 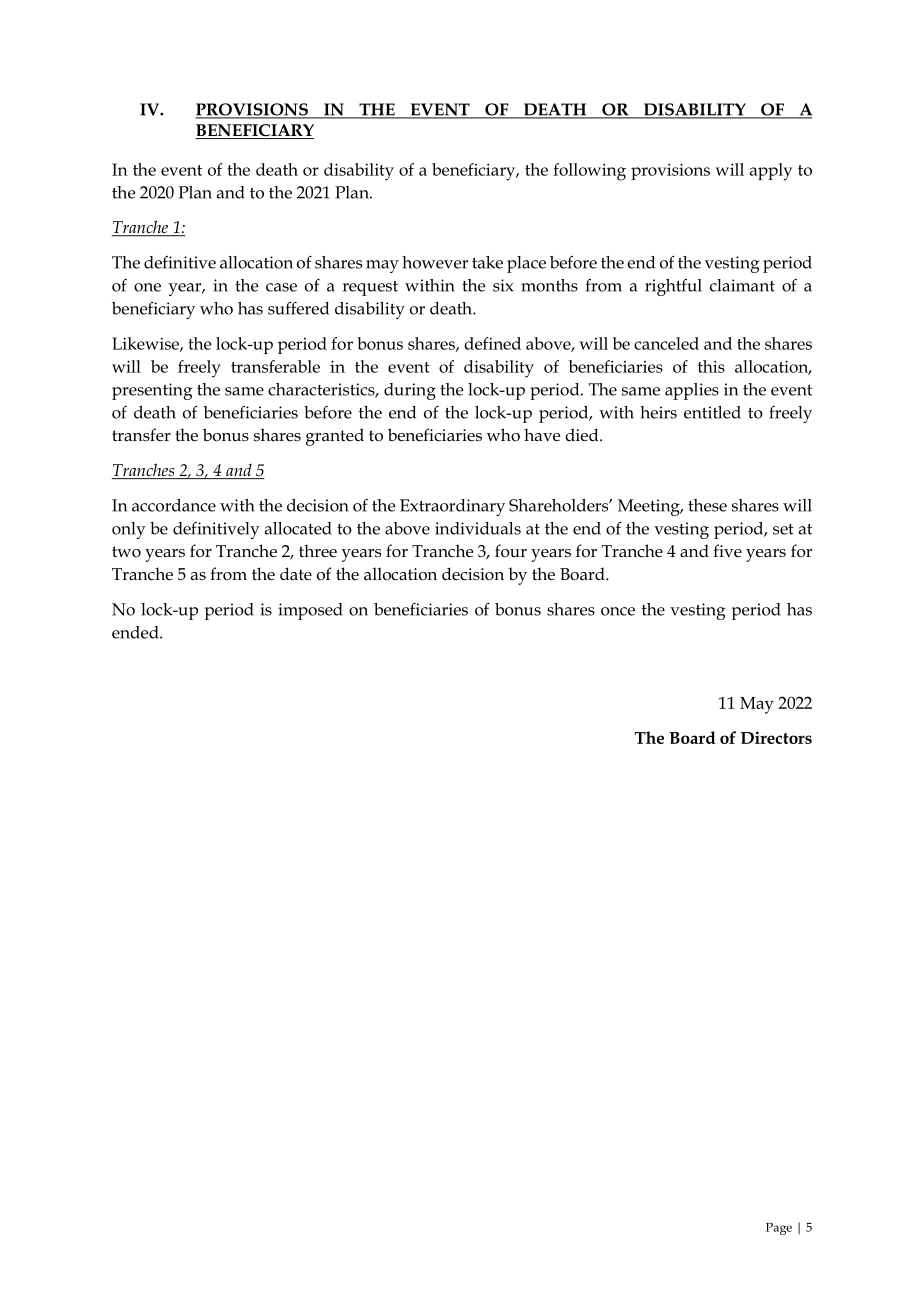 What do you see at coordinates (771, 172) in the screenshot?
I see `apply` at bounding box center [771, 172].
